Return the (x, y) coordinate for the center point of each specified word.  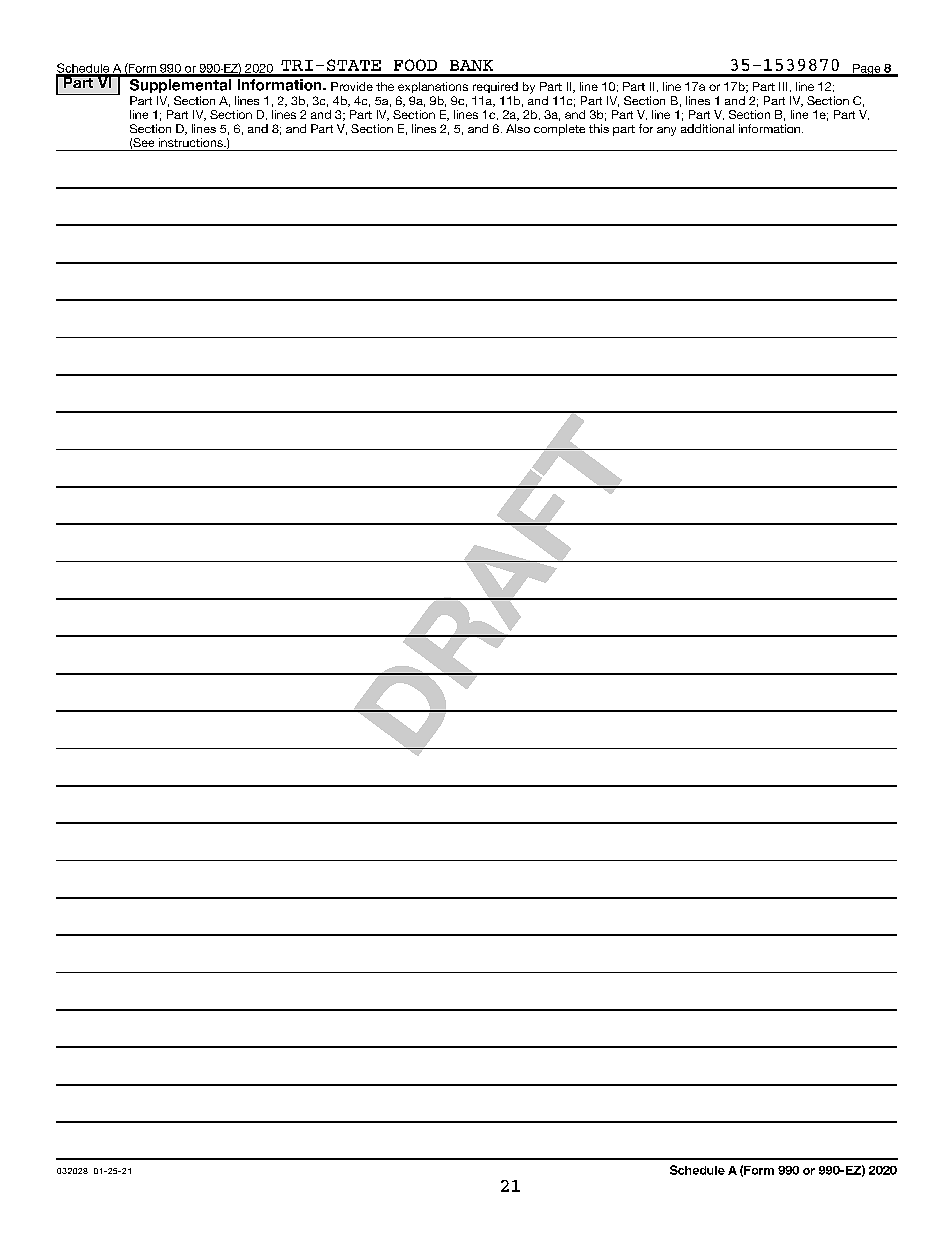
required (495, 87)
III (783, 86)
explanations (433, 87)
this (599, 128)
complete (559, 130)
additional (707, 128)
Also (518, 128)
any (666, 131)
